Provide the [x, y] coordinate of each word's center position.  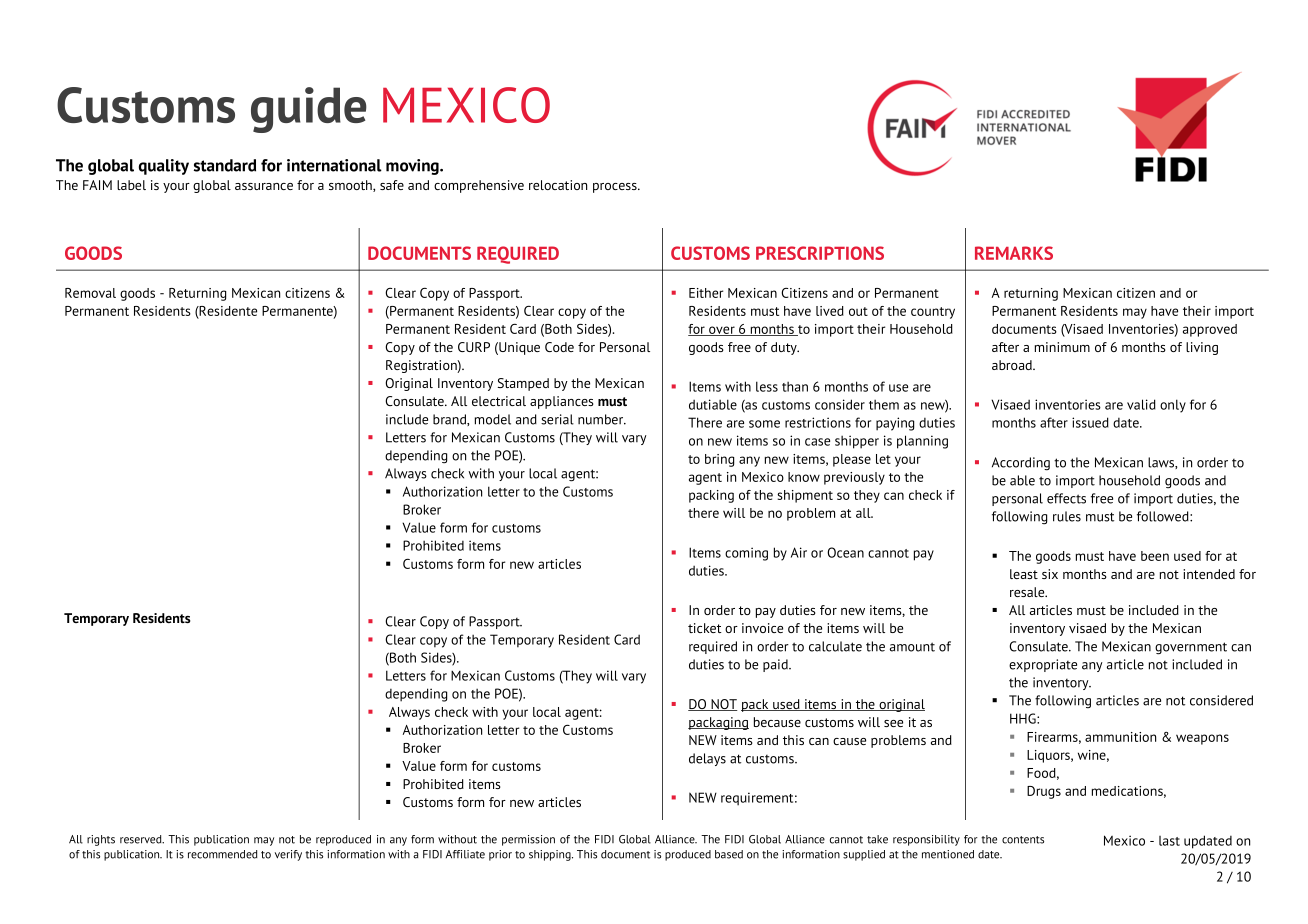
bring [719, 460]
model [493, 419]
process [616, 188]
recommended [223, 854]
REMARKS [1014, 253]
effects [1066, 498]
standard [225, 165]
